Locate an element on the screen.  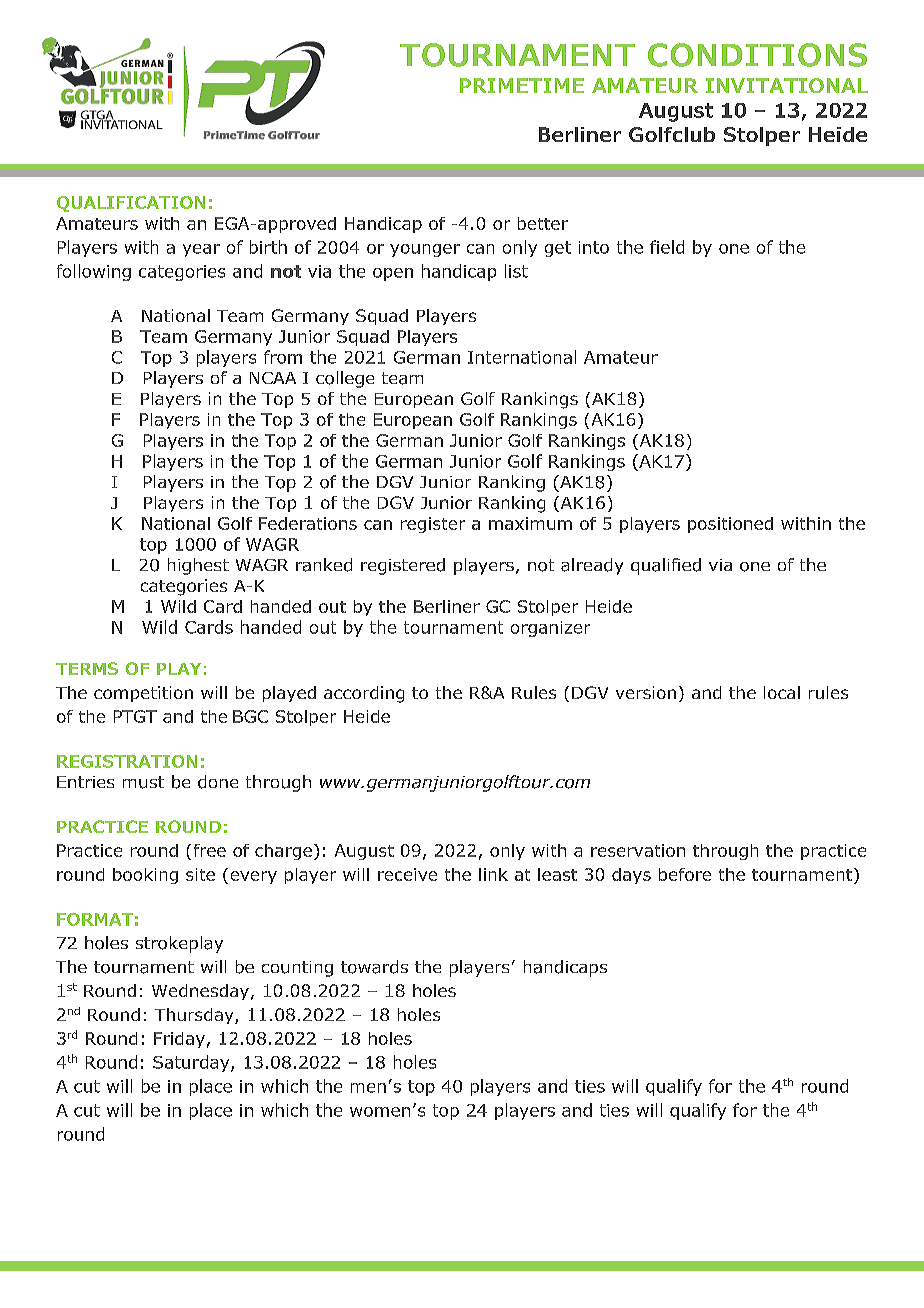
maximum is located at coordinates (530, 523).
